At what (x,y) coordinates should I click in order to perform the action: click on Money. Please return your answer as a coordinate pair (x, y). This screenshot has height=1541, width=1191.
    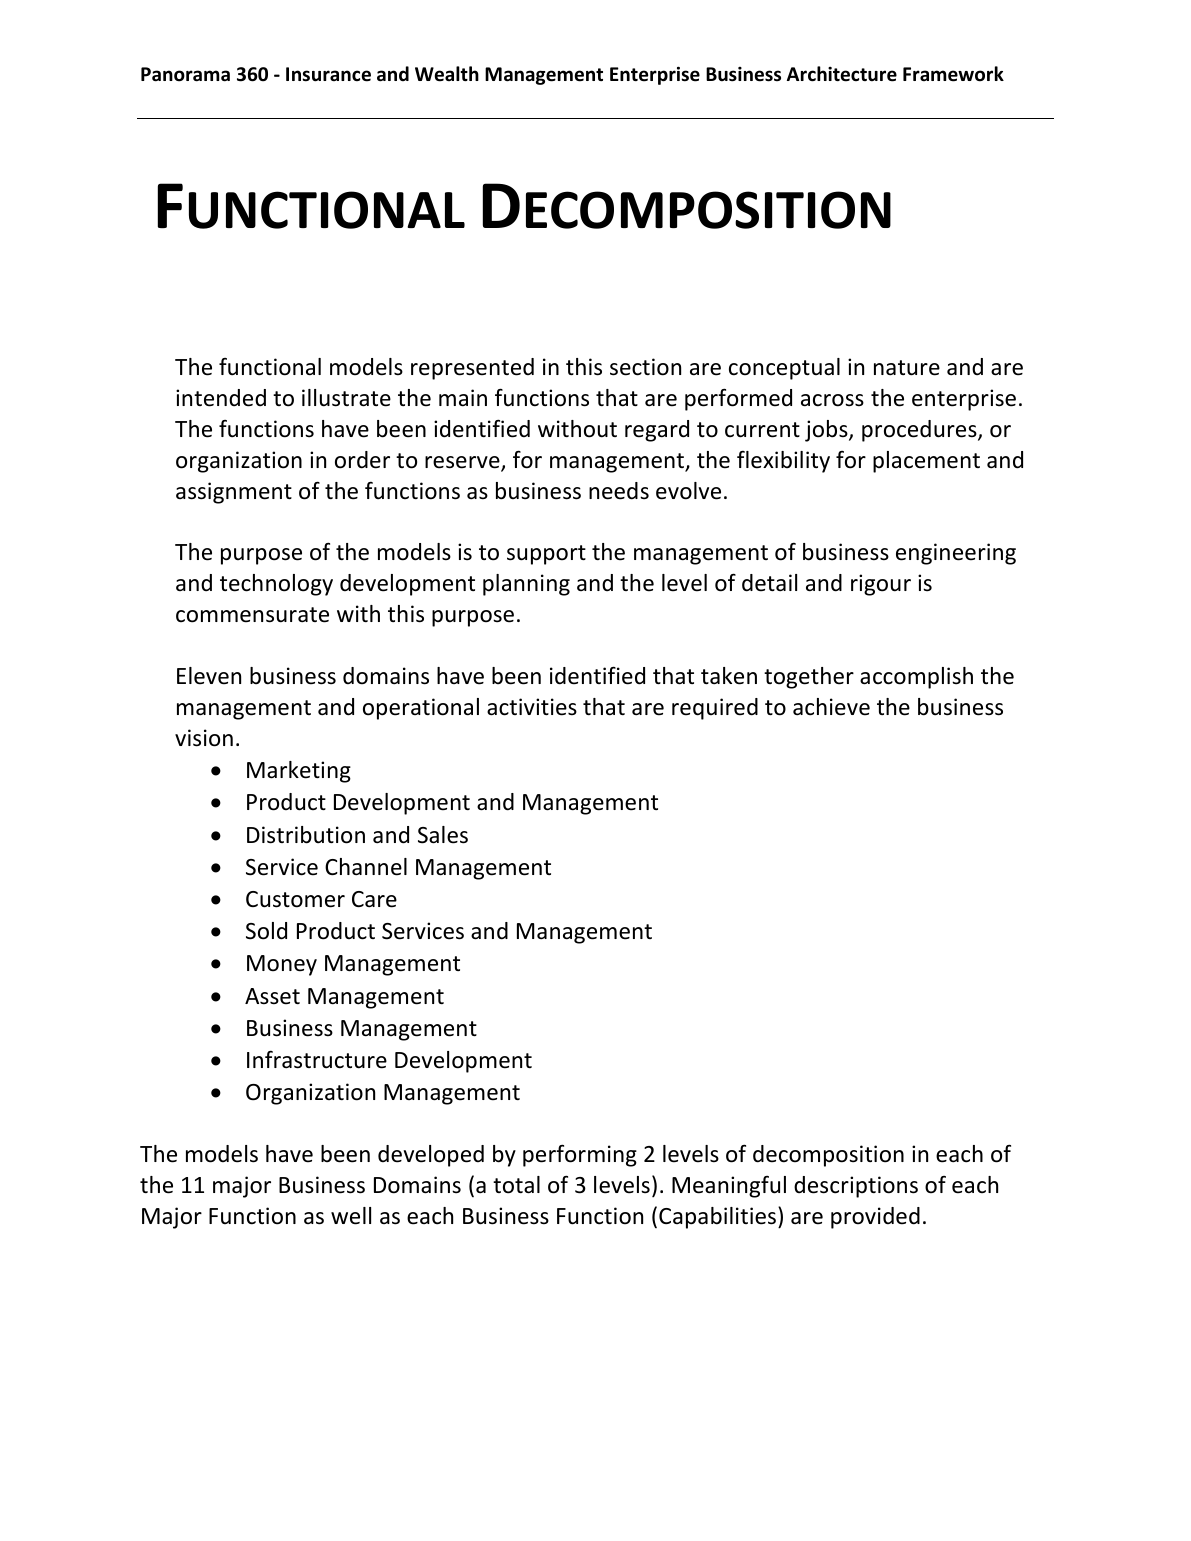
    Looking at the image, I should click on (282, 965).
